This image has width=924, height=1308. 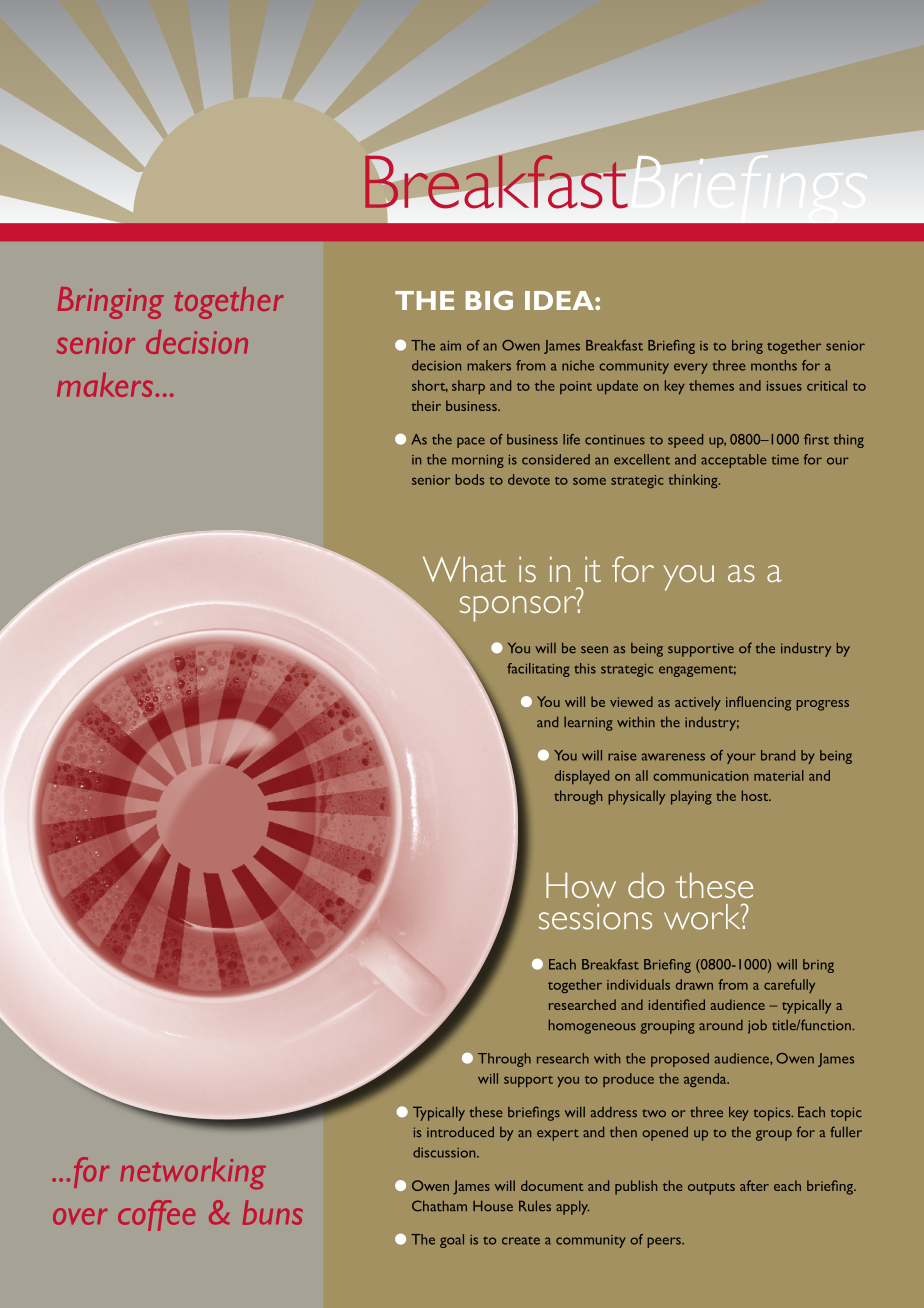 What do you see at coordinates (774, 365) in the image?
I see `months` at bounding box center [774, 365].
